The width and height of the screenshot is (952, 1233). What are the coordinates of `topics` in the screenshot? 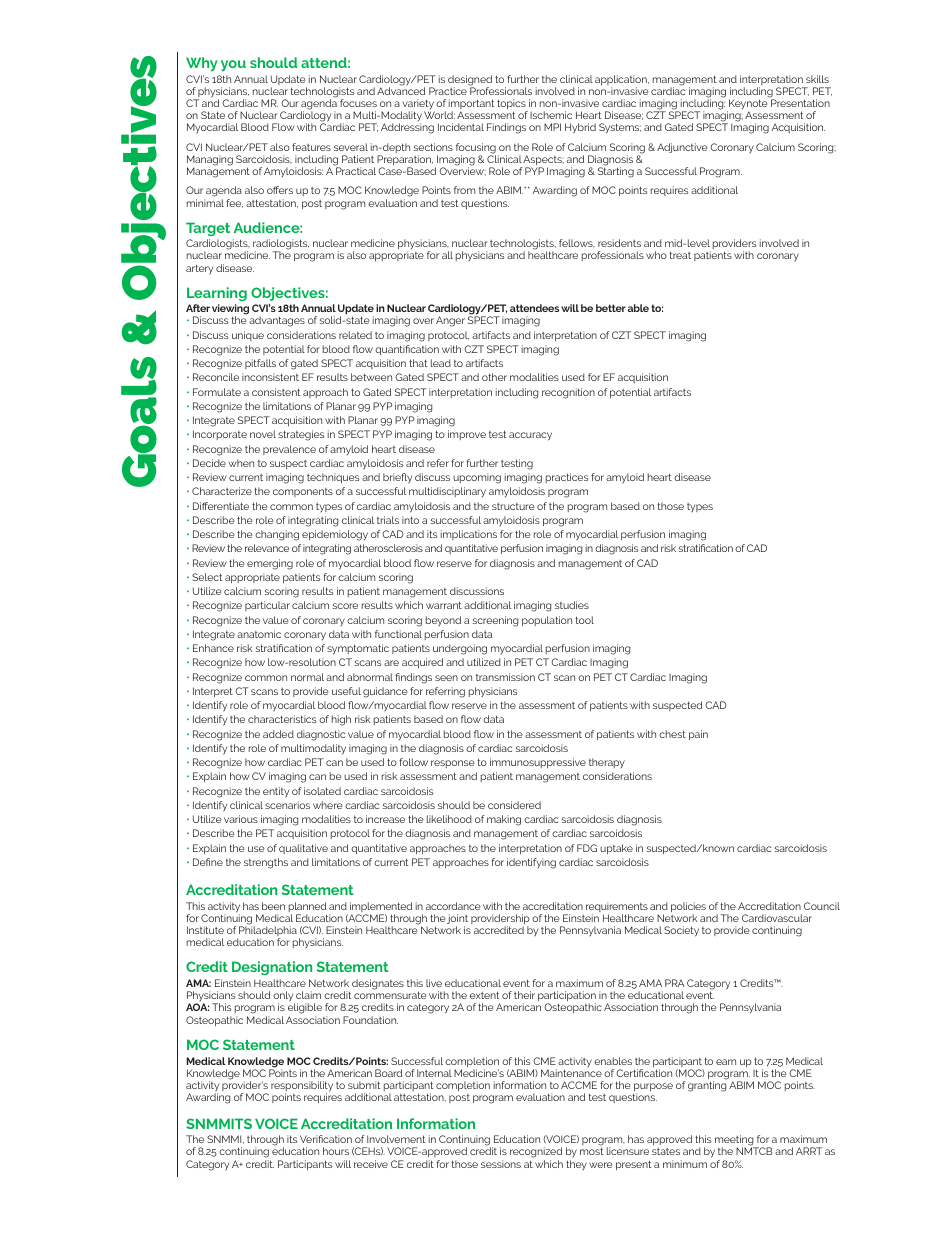 It's located at (512, 105).
